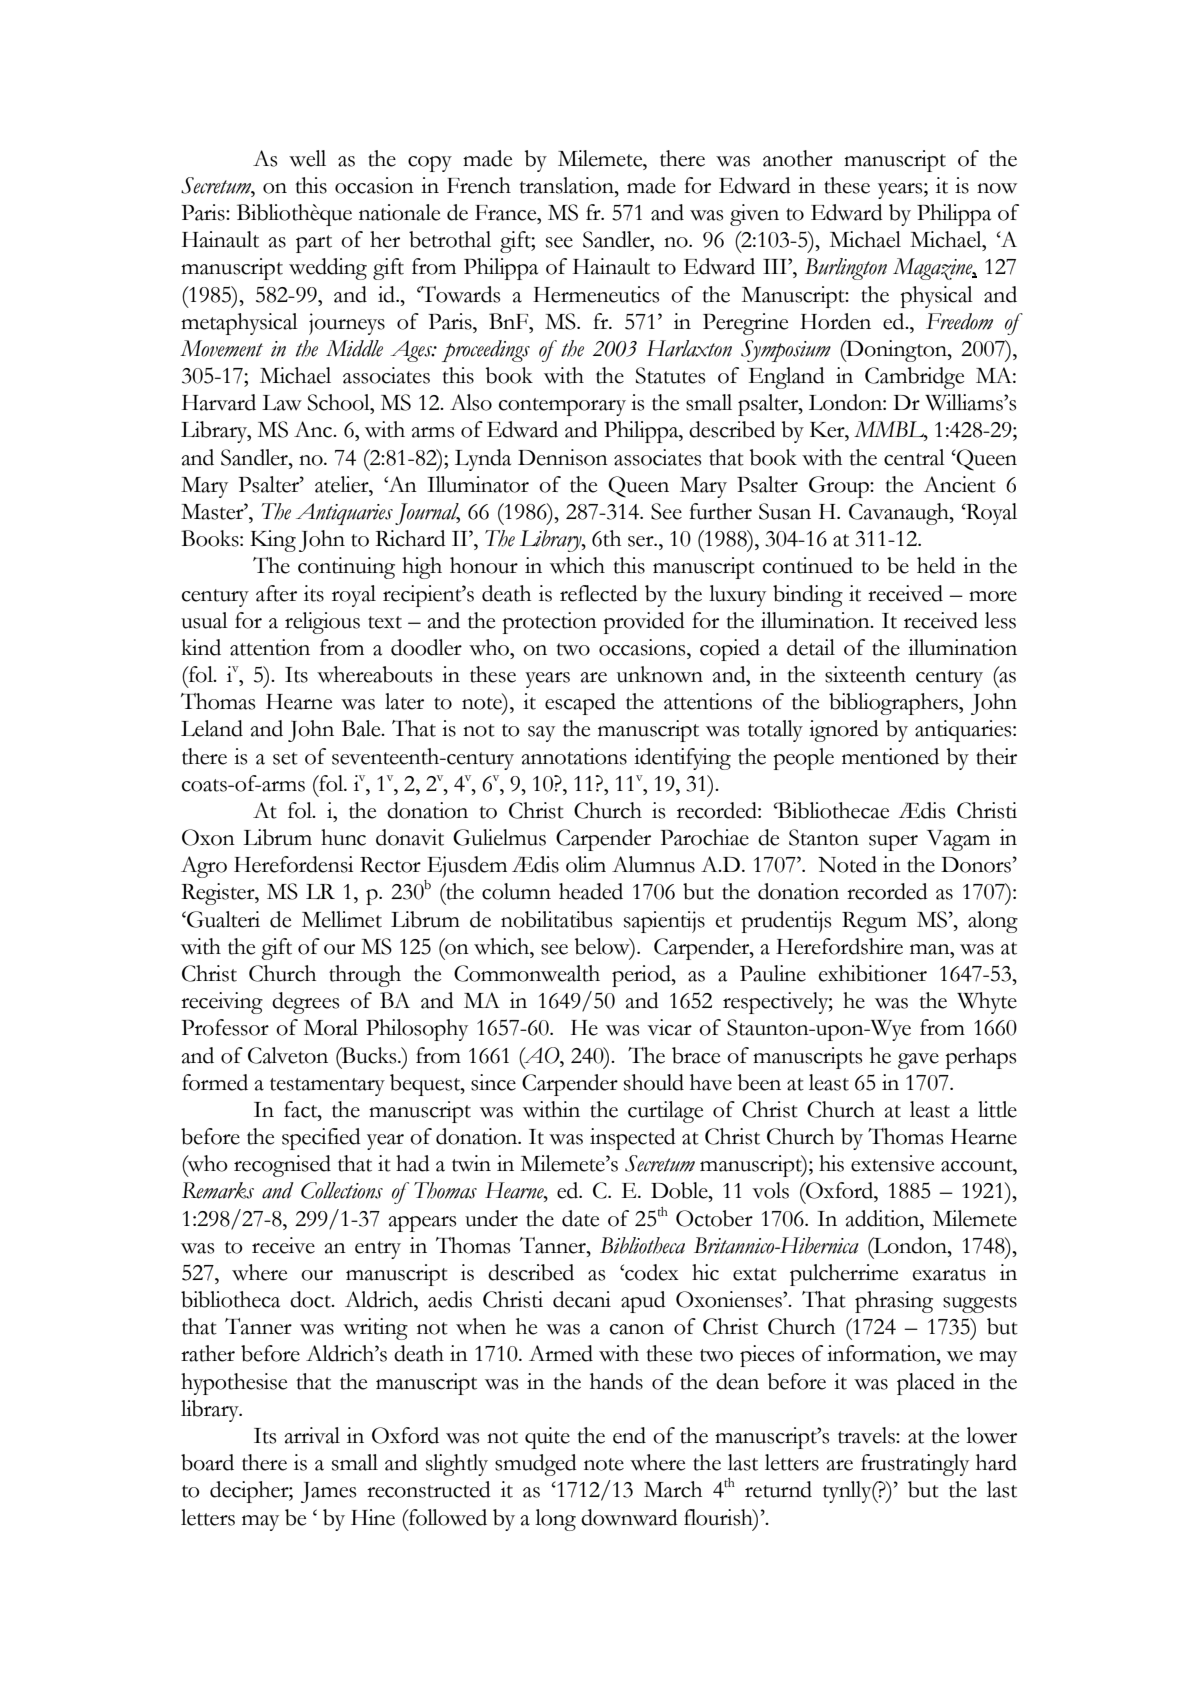 The width and height of the screenshot is (1198, 1695). Describe the element at coordinates (653, 864) in the screenshot. I see `Alumnus` at that location.
